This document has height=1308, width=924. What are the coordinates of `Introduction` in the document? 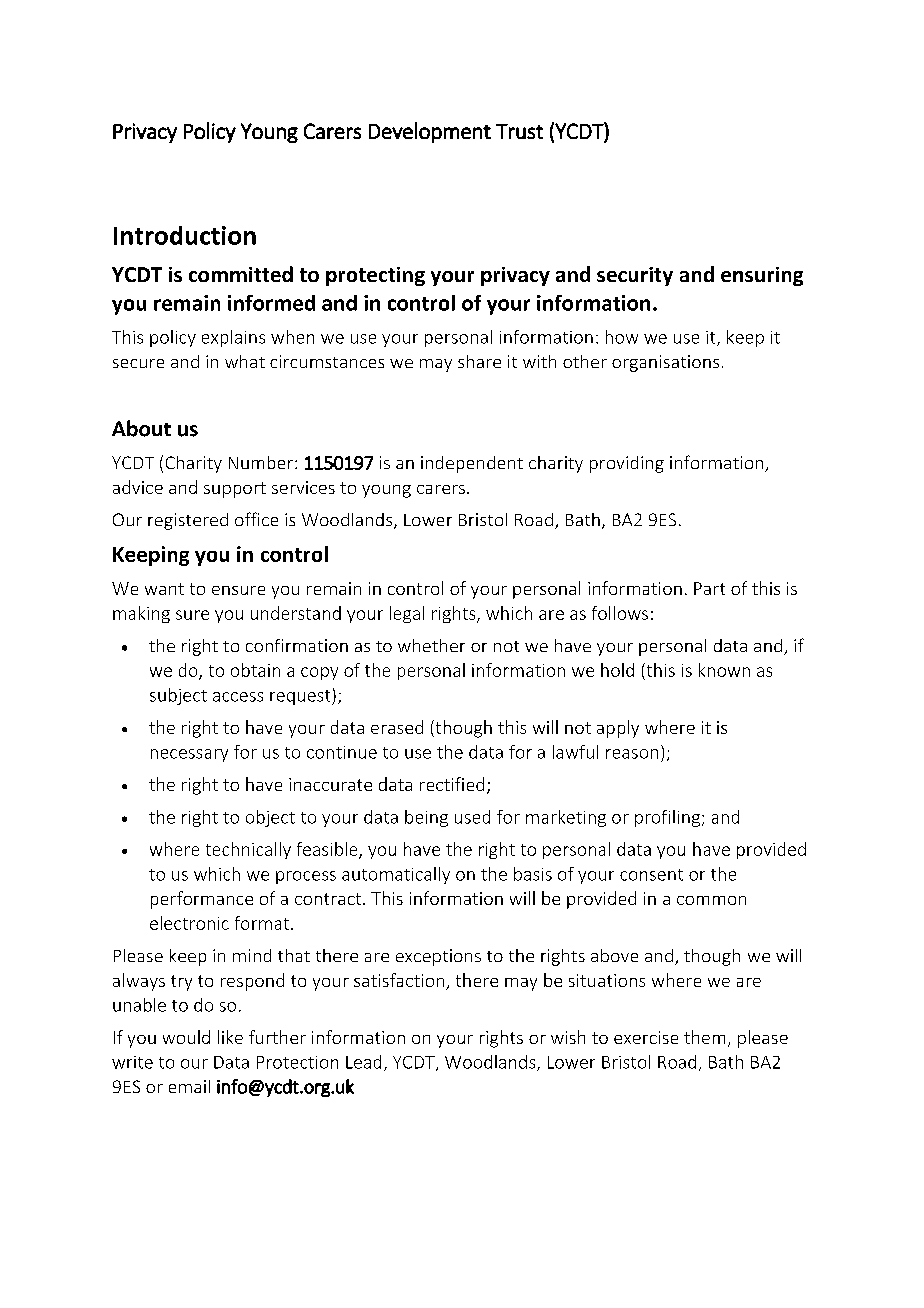 It's located at (185, 235).
